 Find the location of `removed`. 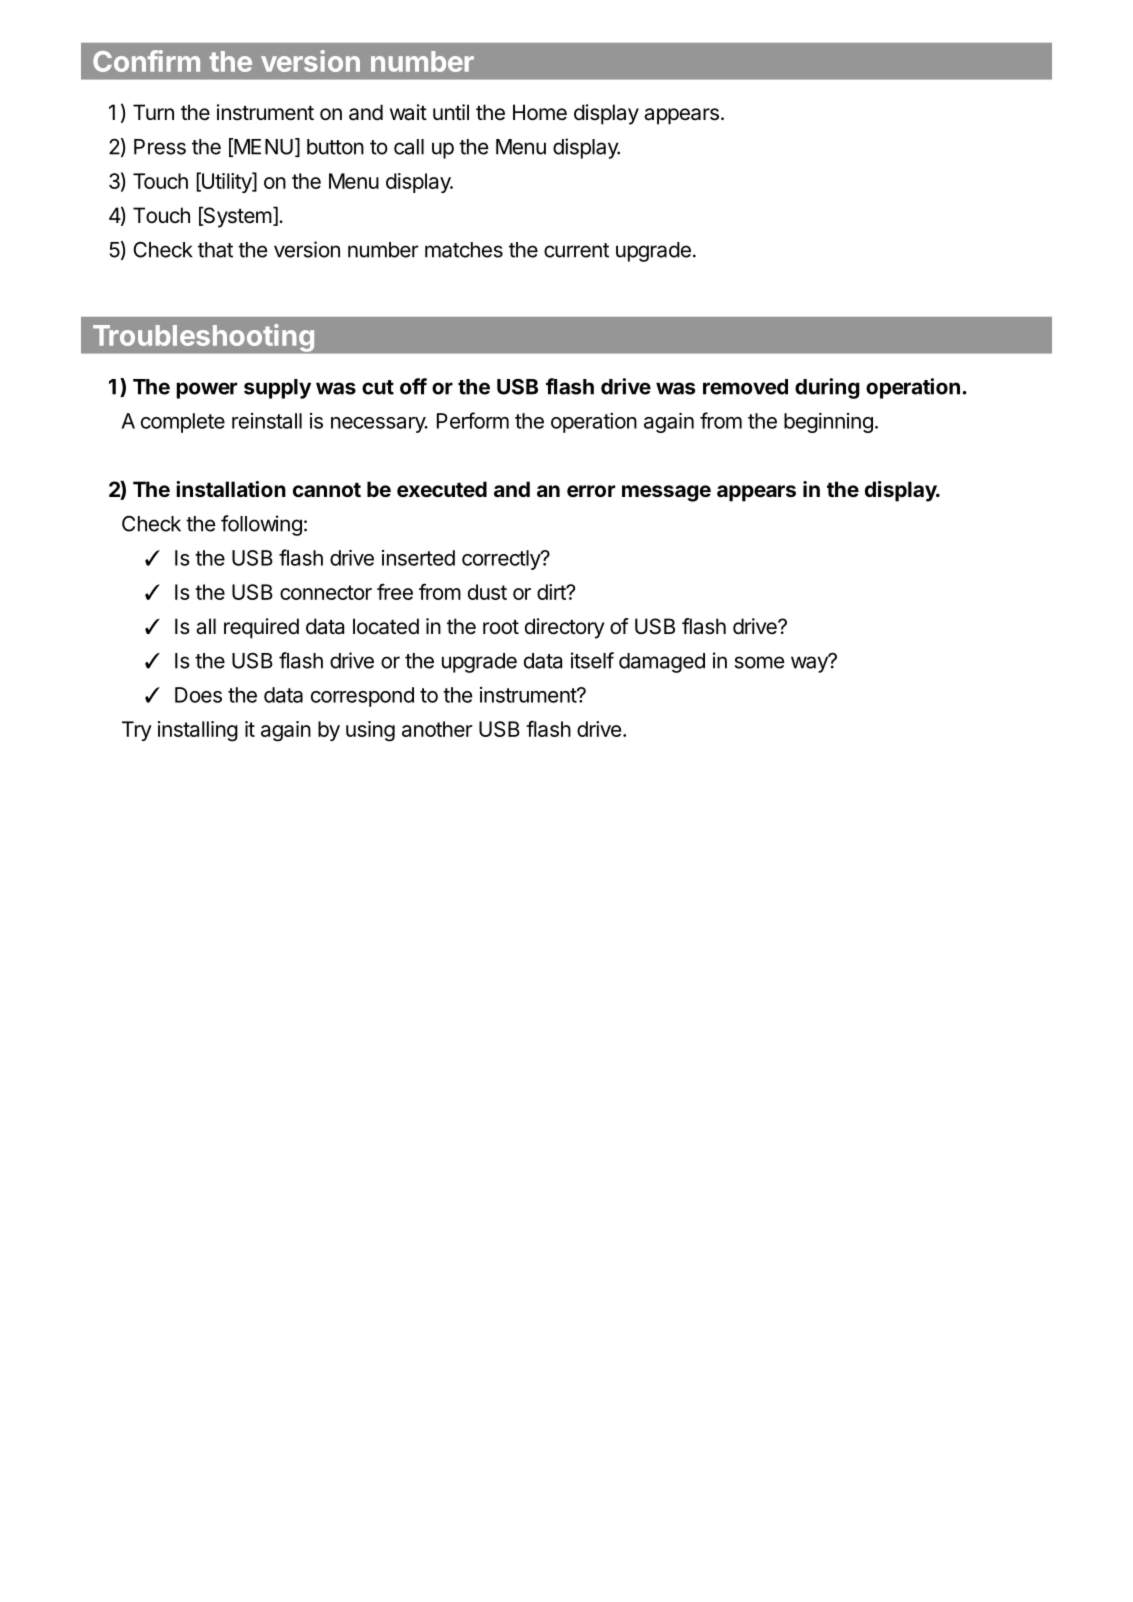

removed is located at coordinates (745, 387).
